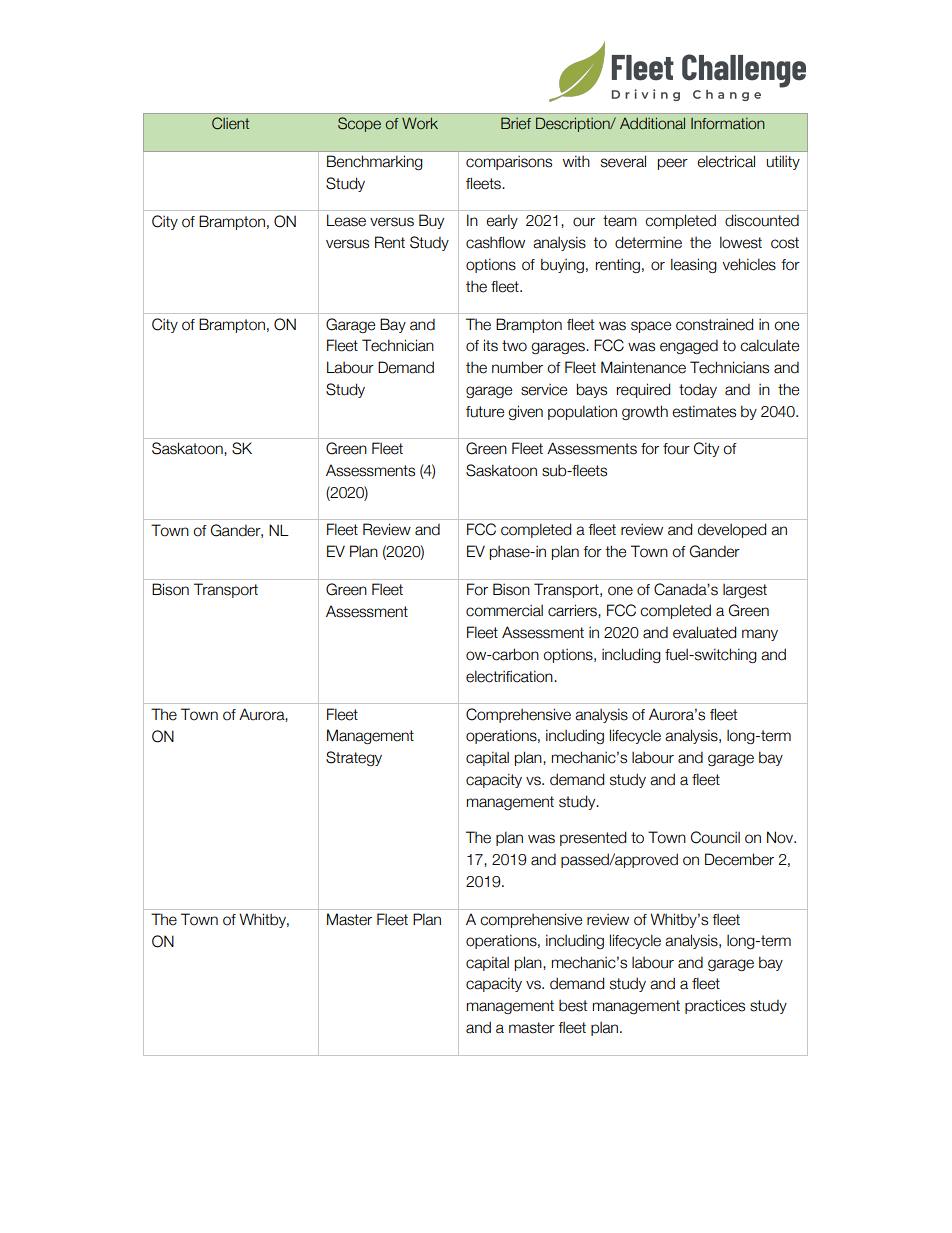 The height and width of the image is (1233, 952). What do you see at coordinates (509, 162) in the image?
I see `comparisons` at bounding box center [509, 162].
